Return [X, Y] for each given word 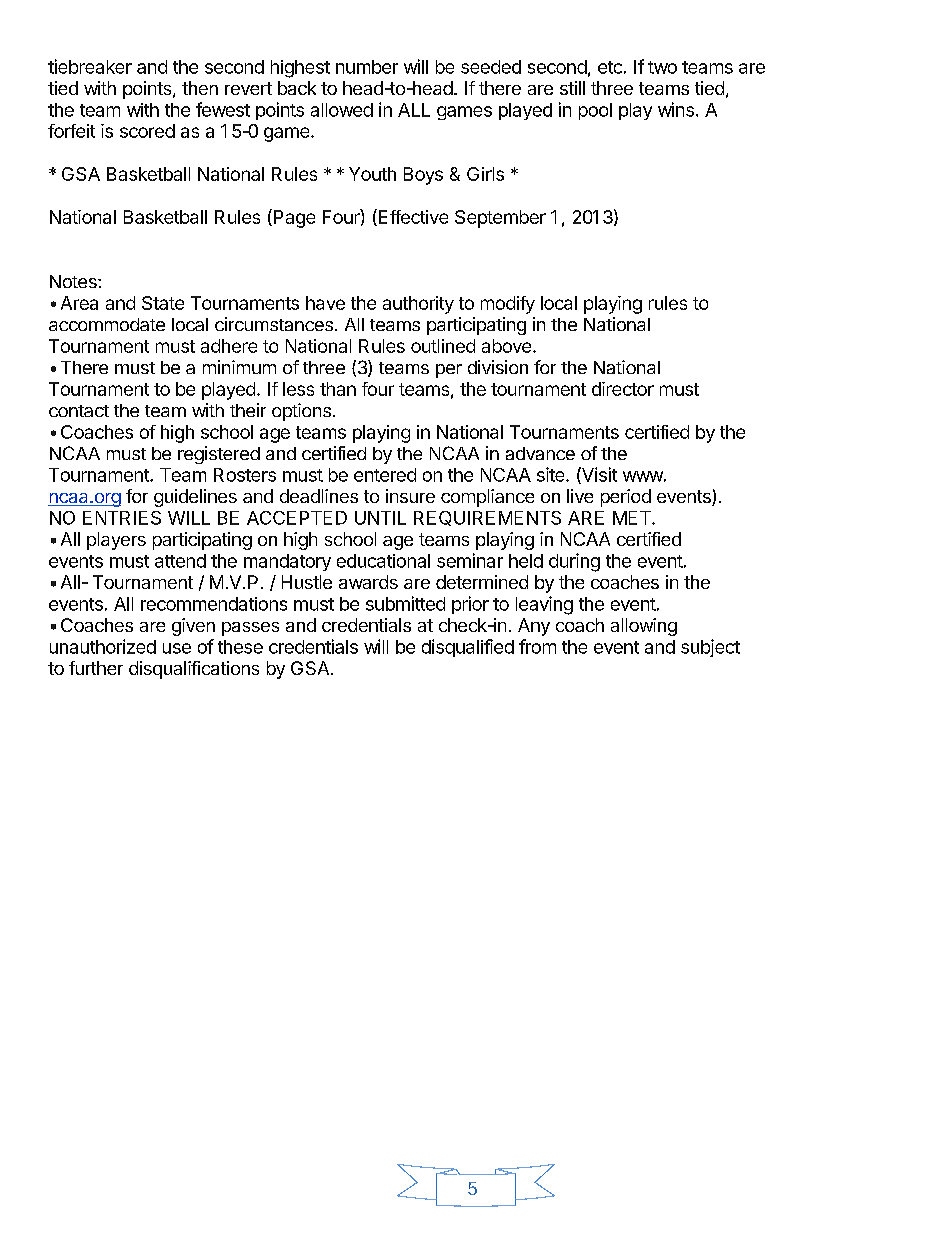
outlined [443, 346]
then [200, 88]
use [177, 648]
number [367, 67]
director [623, 389]
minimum [239, 367]
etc [610, 67]
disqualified [468, 648]
